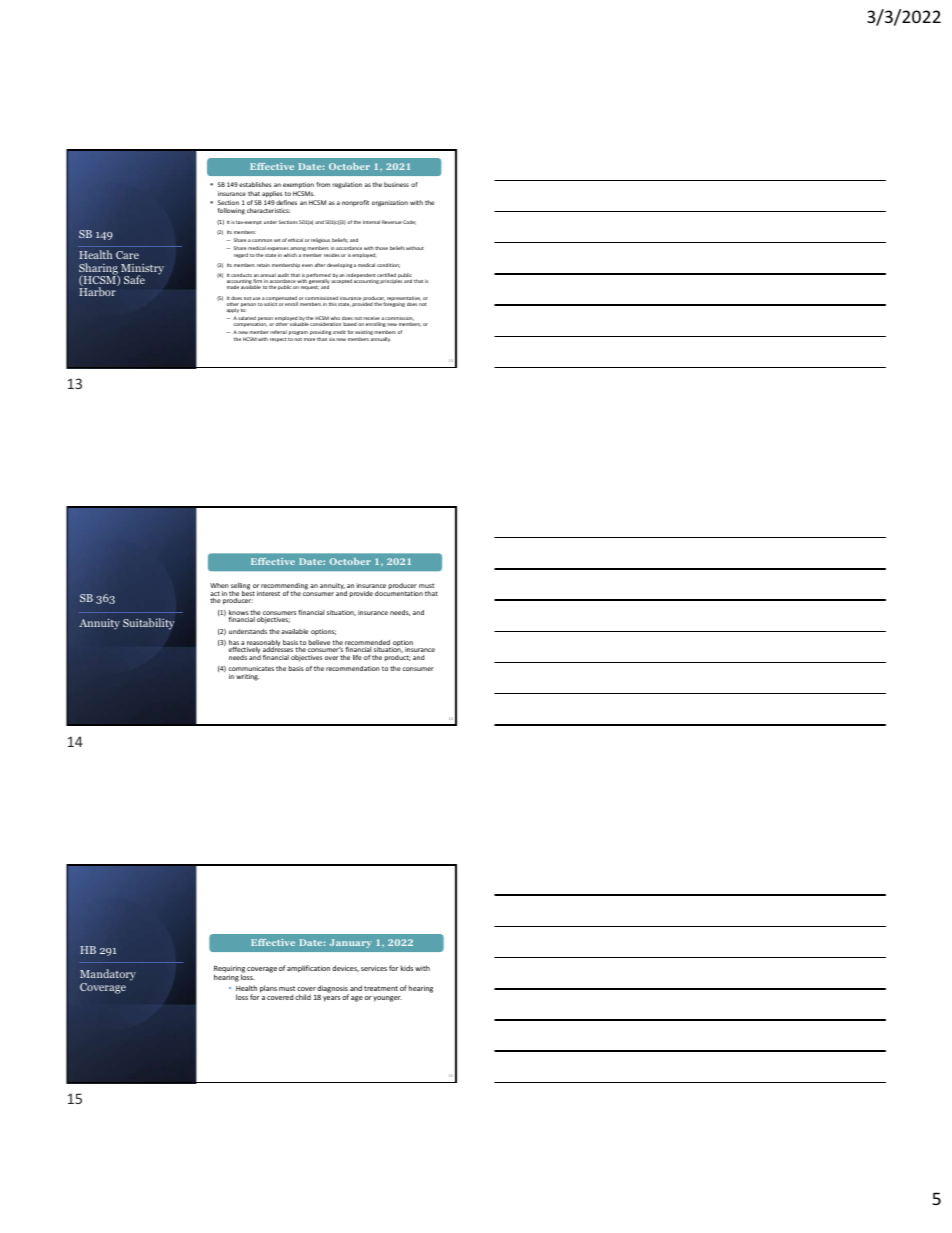  I want to click on credit, so click(339, 332).
